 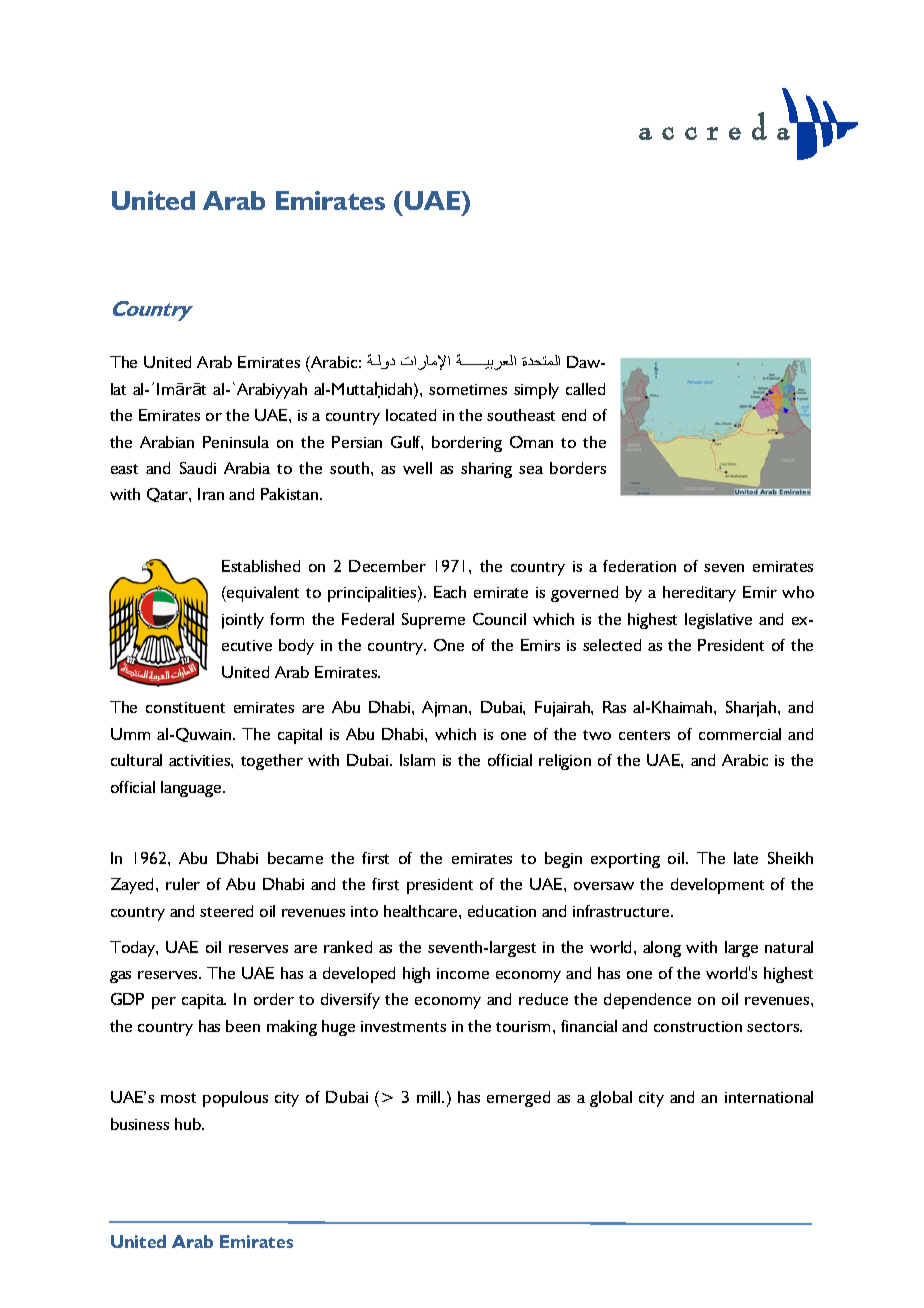 What do you see at coordinates (433, 621) in the document?
I see `Supreme` at bounding box center [433, 621].
